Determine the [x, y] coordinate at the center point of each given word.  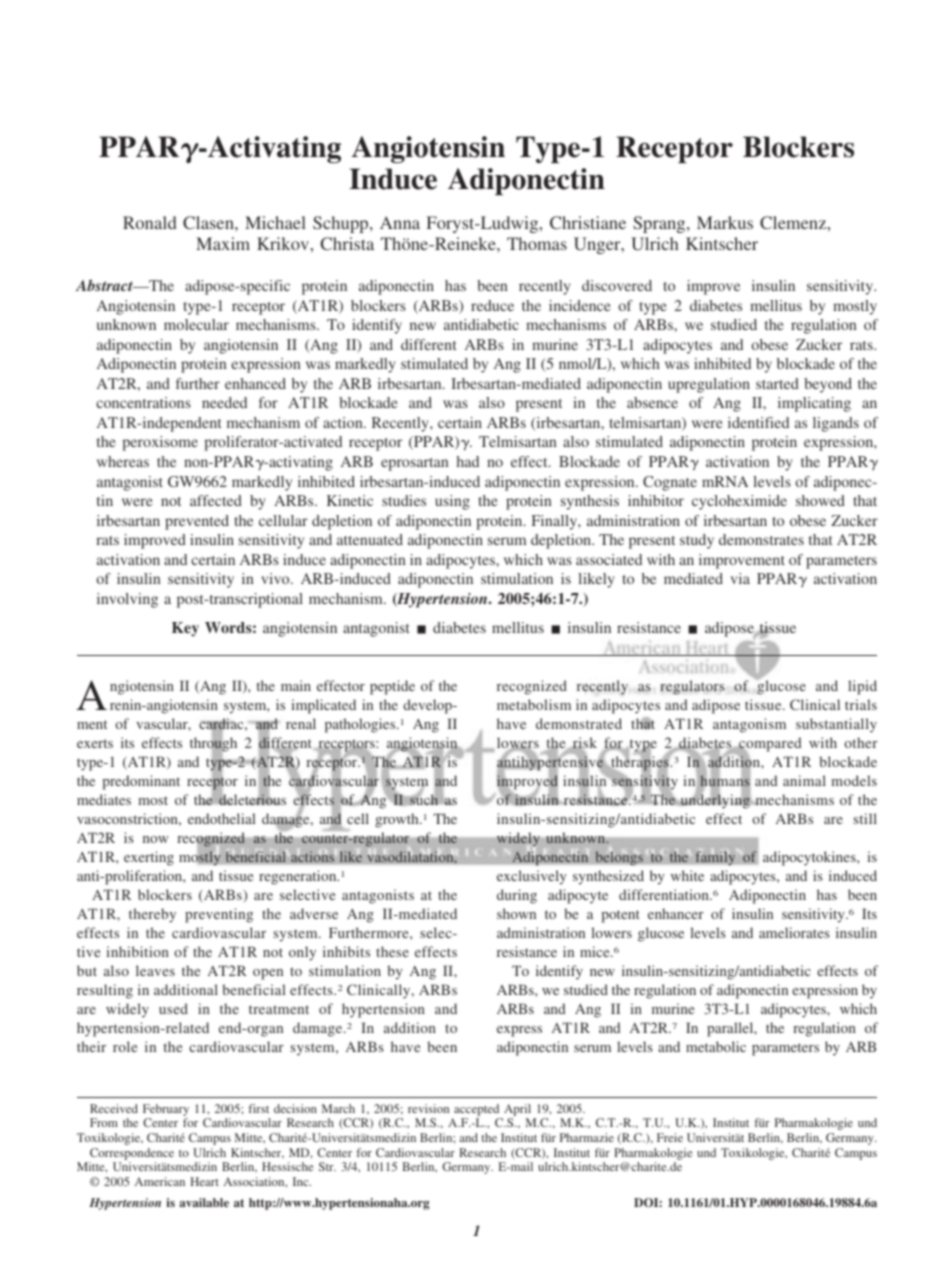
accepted [476, 1110]
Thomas [537, 243]
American [160, 1181]
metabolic [716, 1046]
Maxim [223, 243]
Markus [725, 222]
